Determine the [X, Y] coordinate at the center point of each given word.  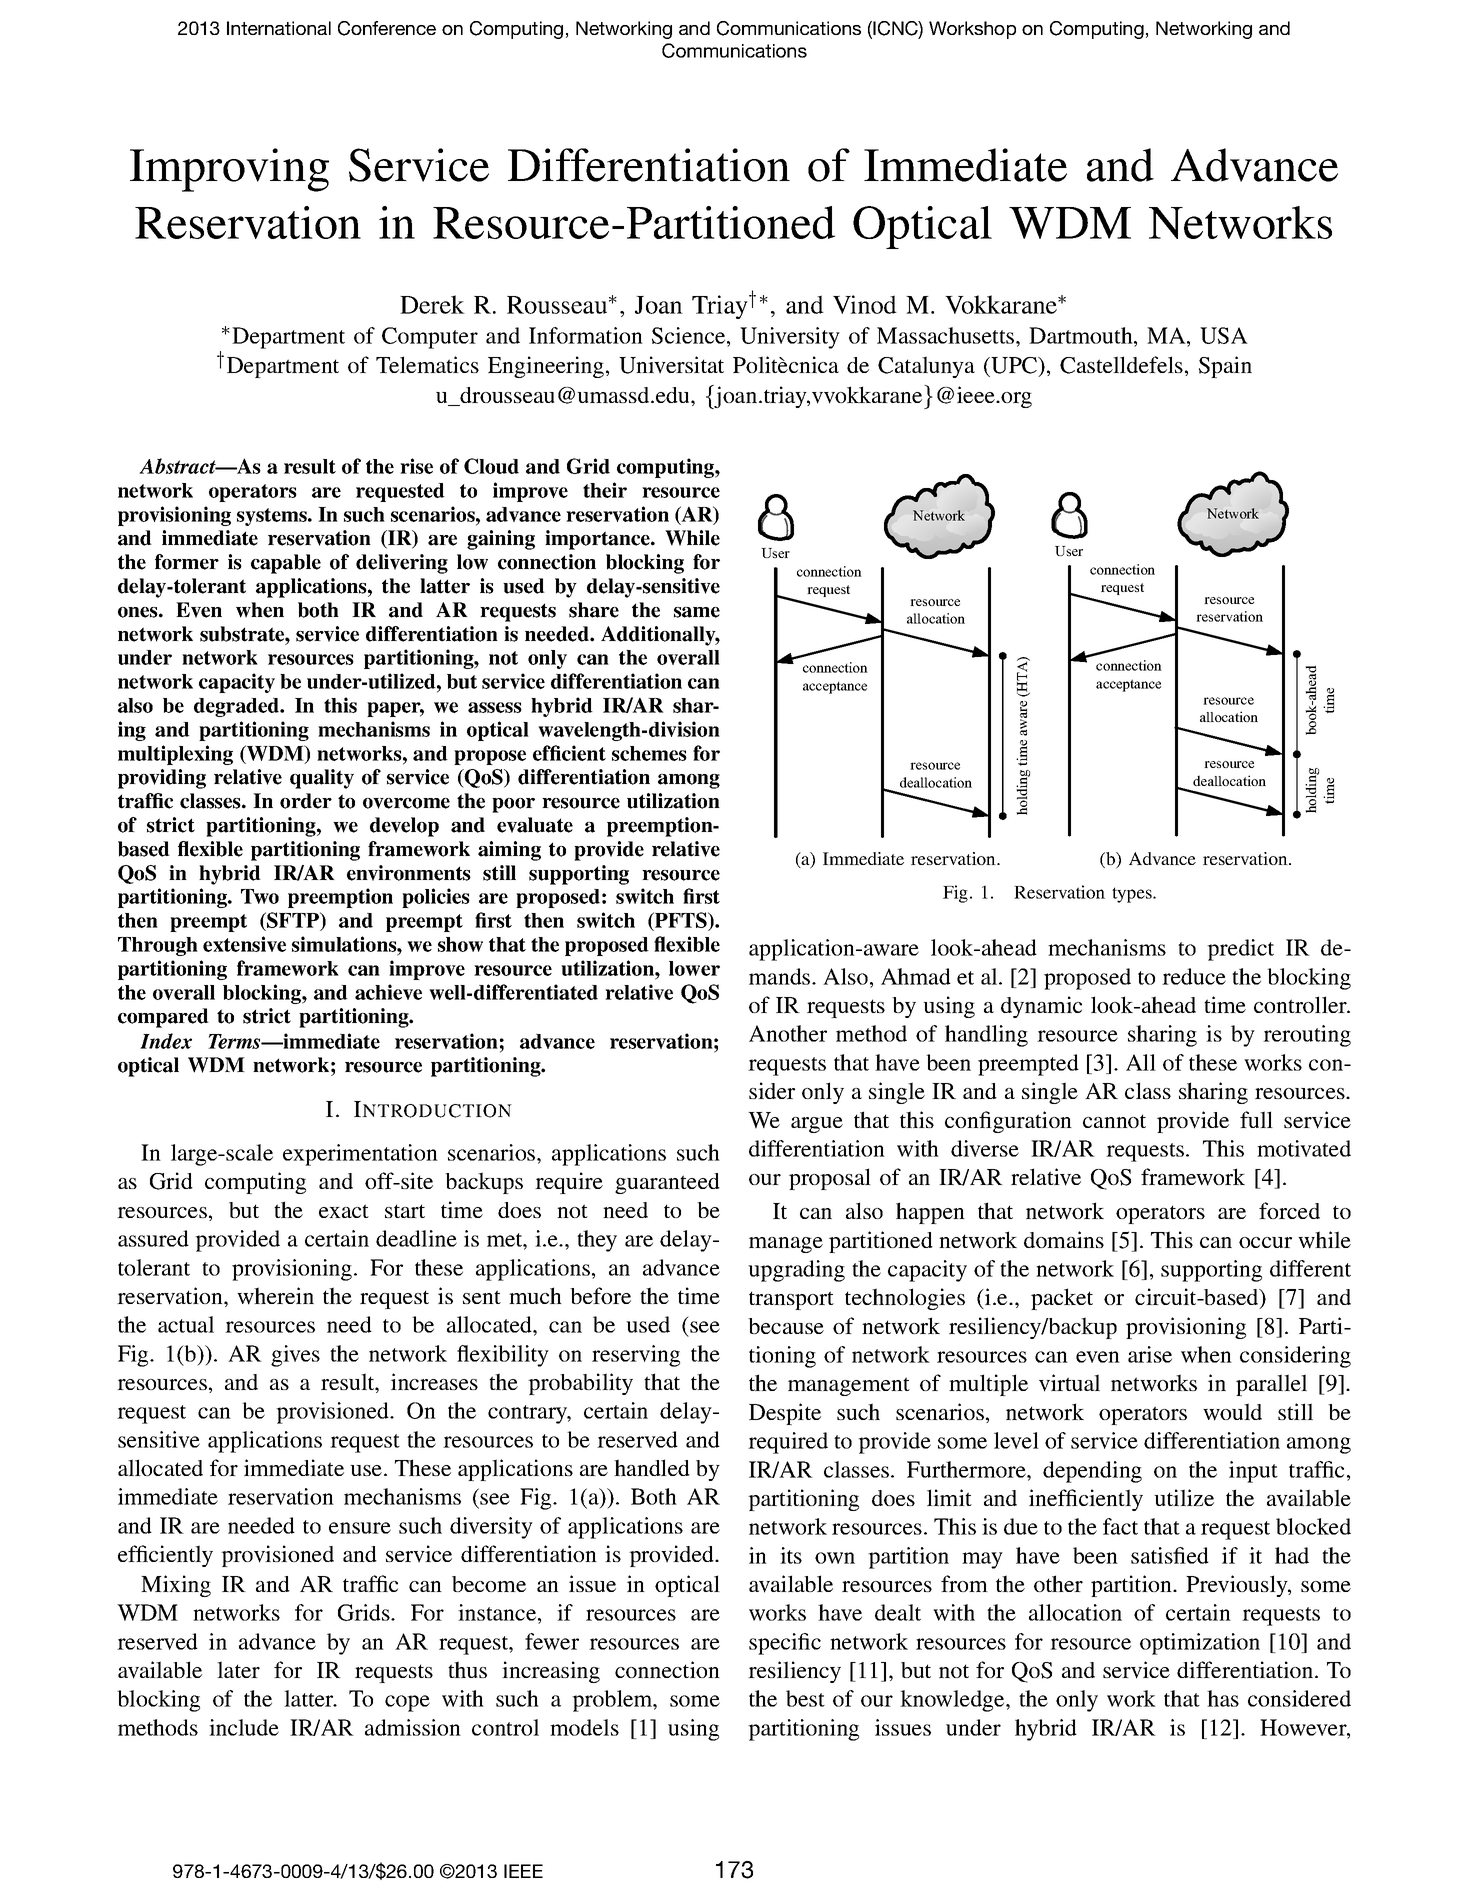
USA [1224, 335]
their [605, 490]
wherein [275, 1296]
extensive [244, 944]
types [1133, 895]
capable [286, 564]
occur [1265, 1242]
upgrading [796, 1271]
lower [694, 968]
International [279, 28]
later [238, 1669]
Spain [1225, 367]
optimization [1200, 1644]
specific [785, 1644]
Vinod [865, 304]
